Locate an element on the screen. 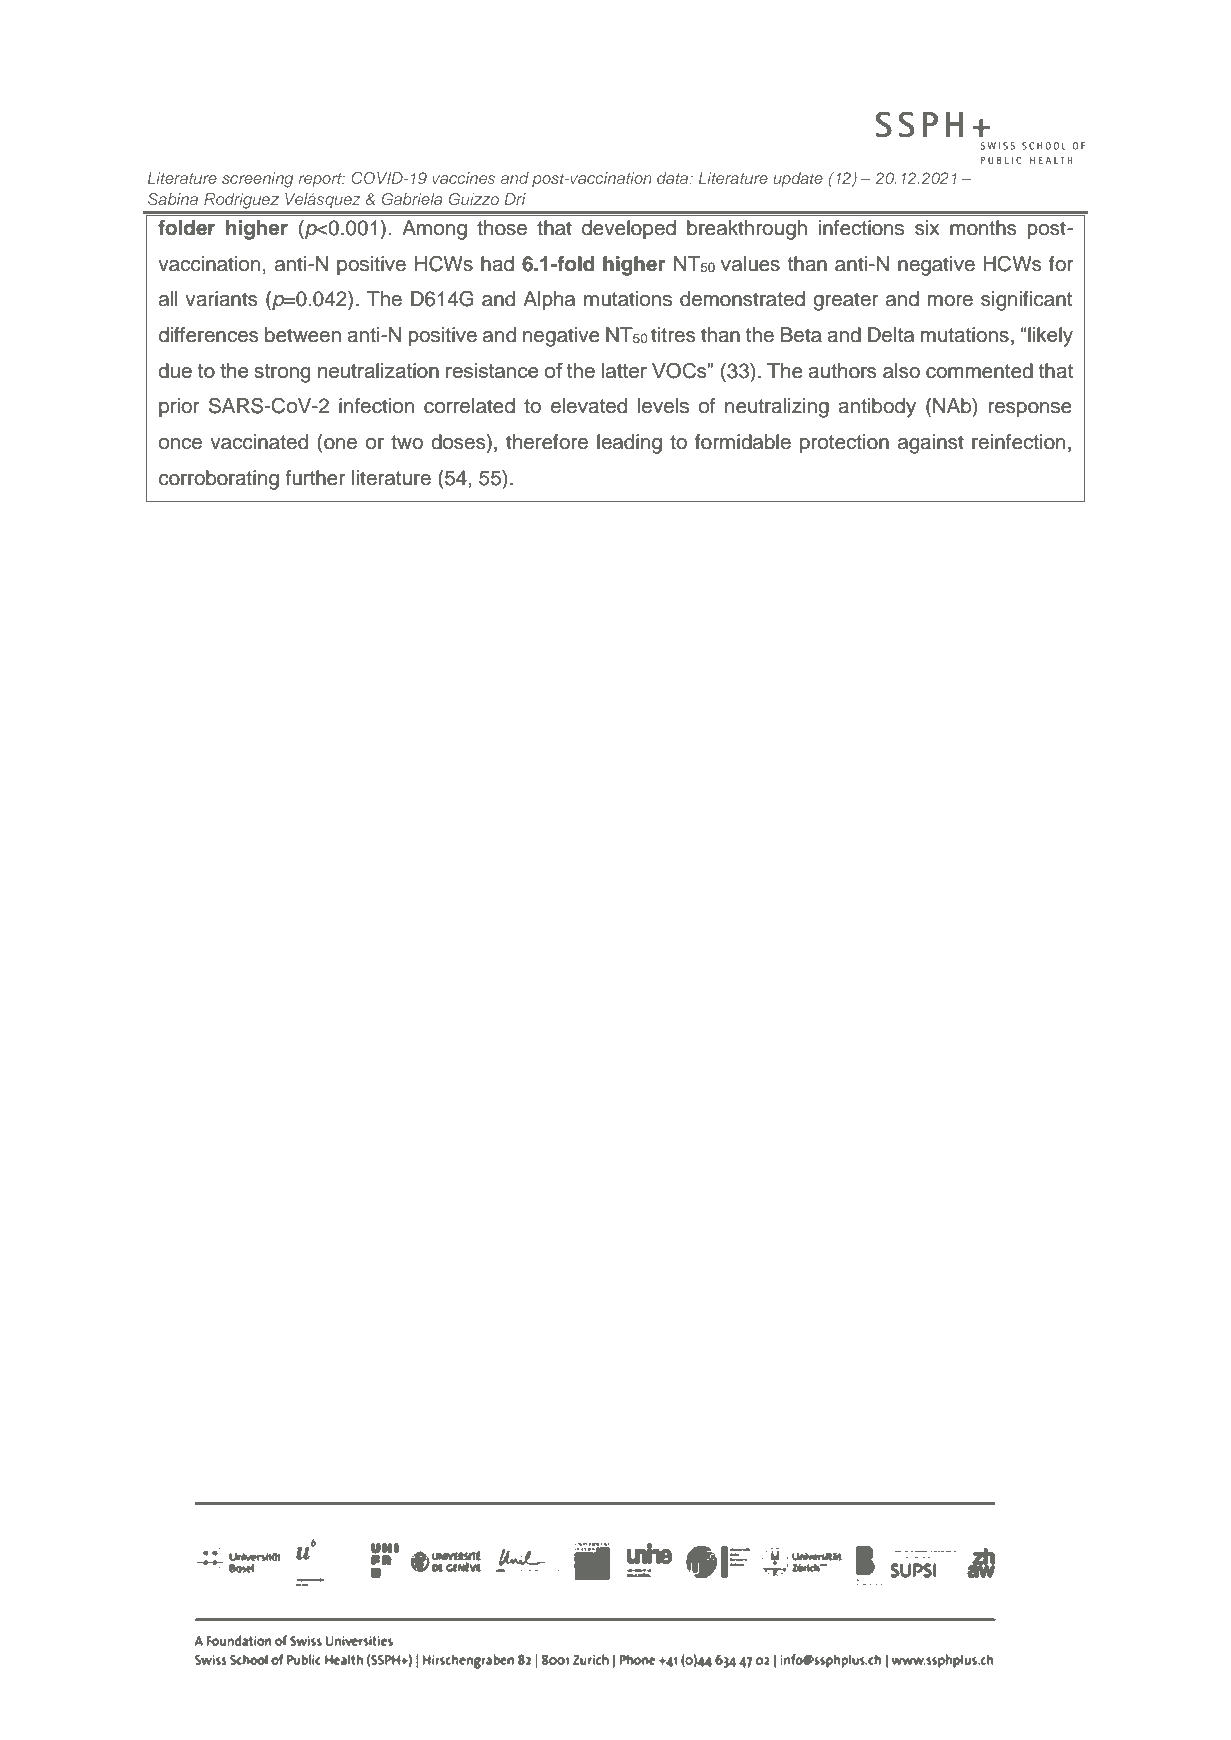 This screenshot has width=1231, height=1740. commented is located at coordinates (979, 371).
